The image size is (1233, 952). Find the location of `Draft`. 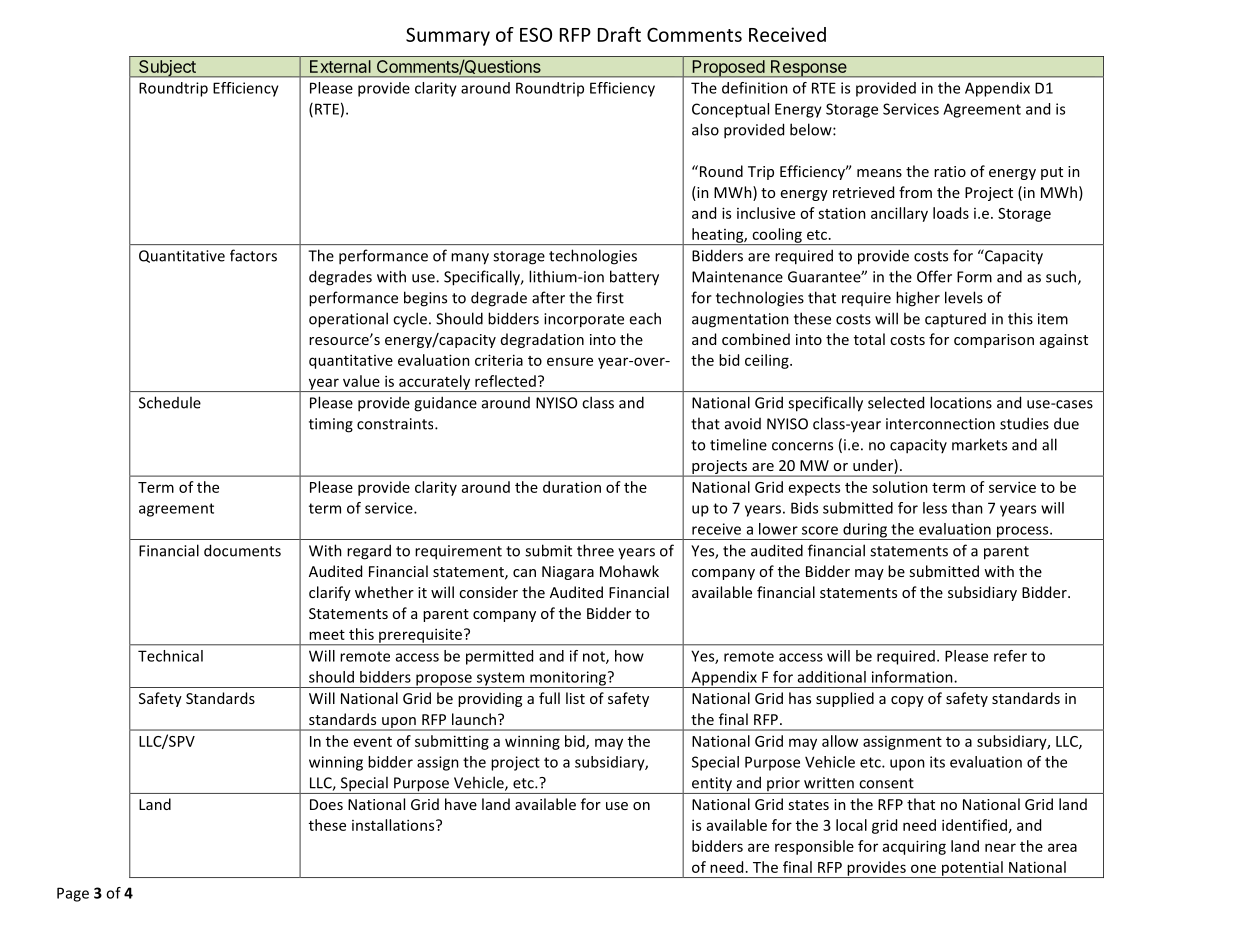

Draft is located at coordinates (619, 34).
